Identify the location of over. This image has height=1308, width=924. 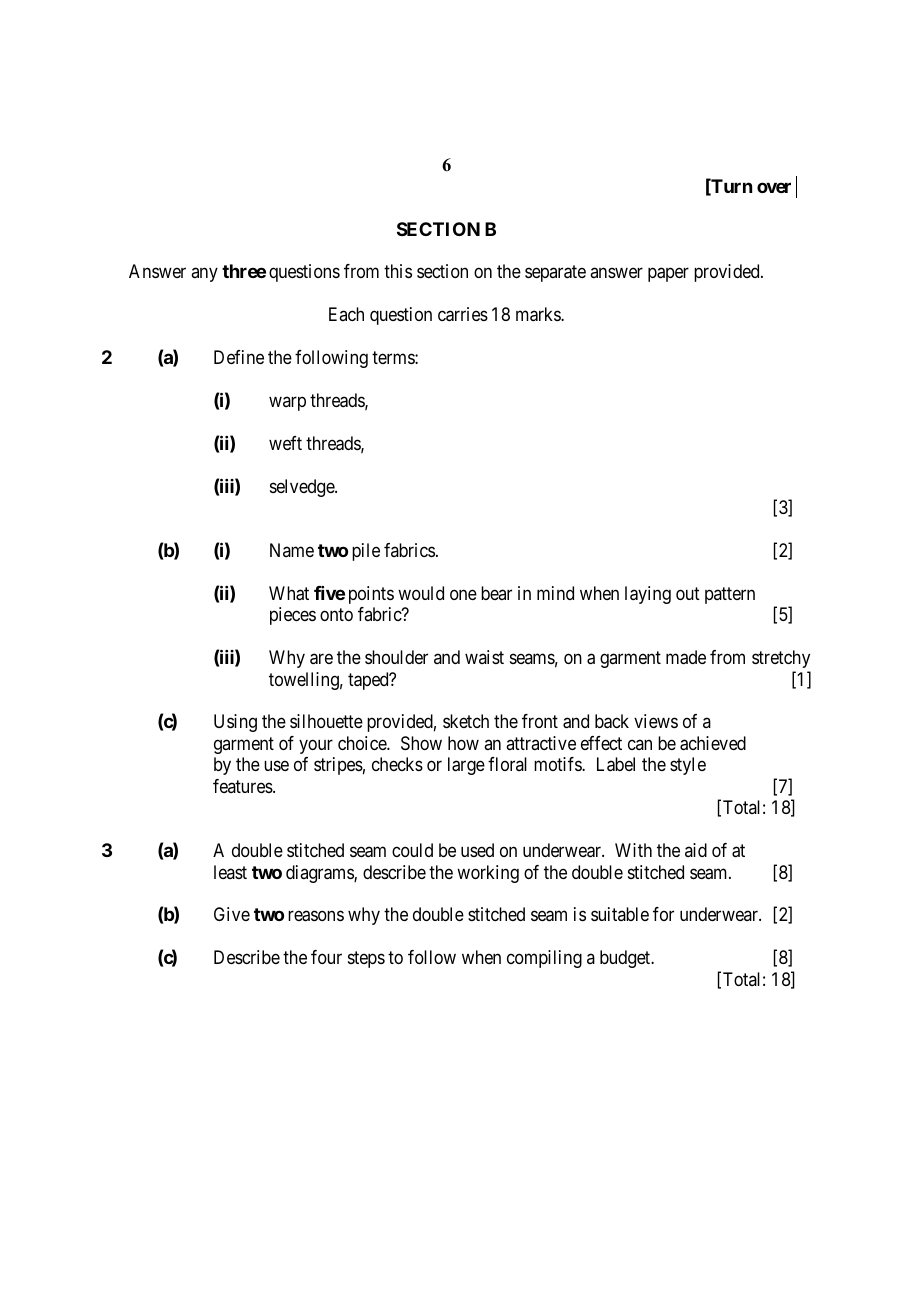
(774, 187).
